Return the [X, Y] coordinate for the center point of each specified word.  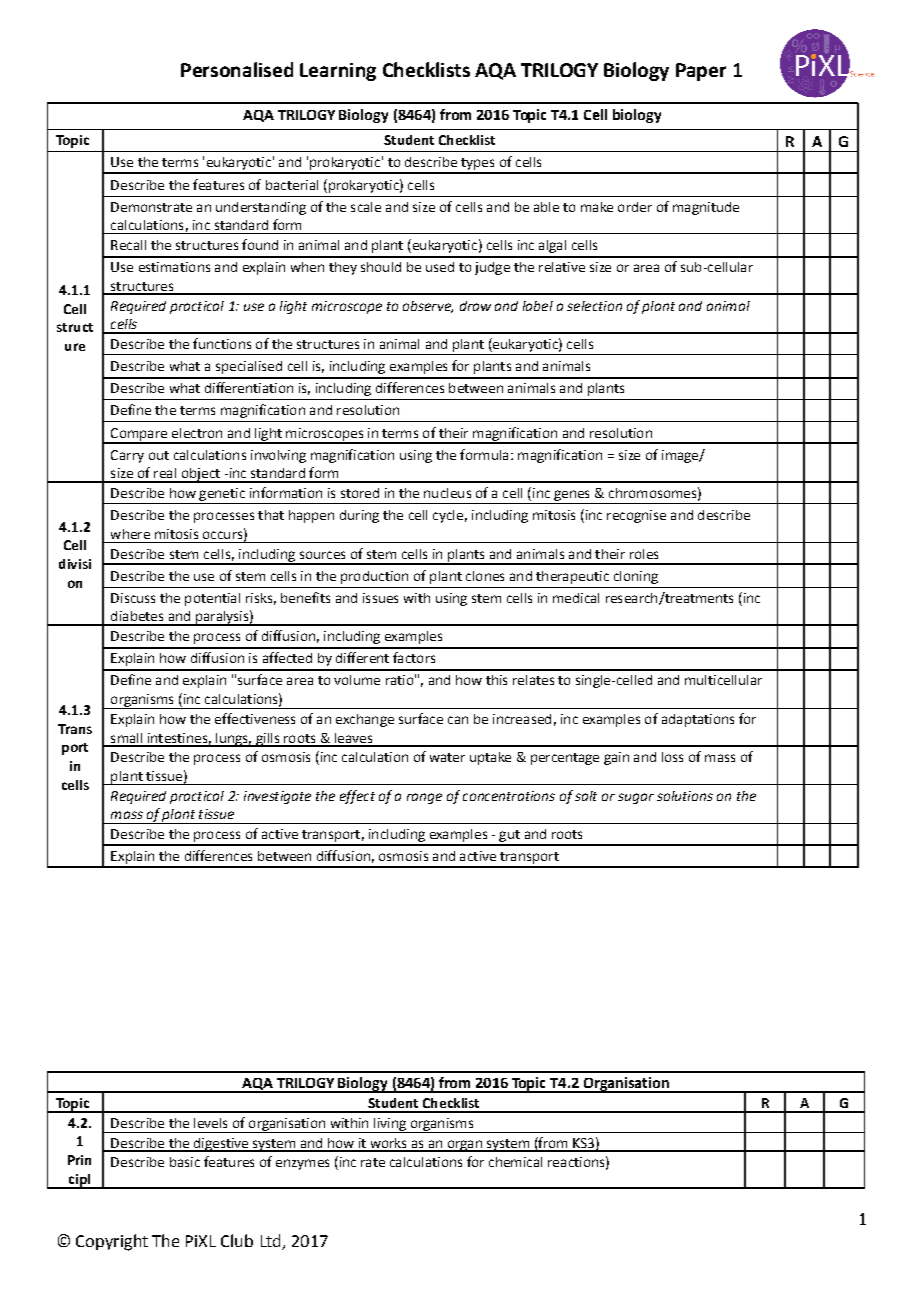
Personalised [237, 69]
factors [414, 657]
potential [212, 599]
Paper [701, 72]
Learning [338, 72]
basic [185, 1162]
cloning [636, 577]
